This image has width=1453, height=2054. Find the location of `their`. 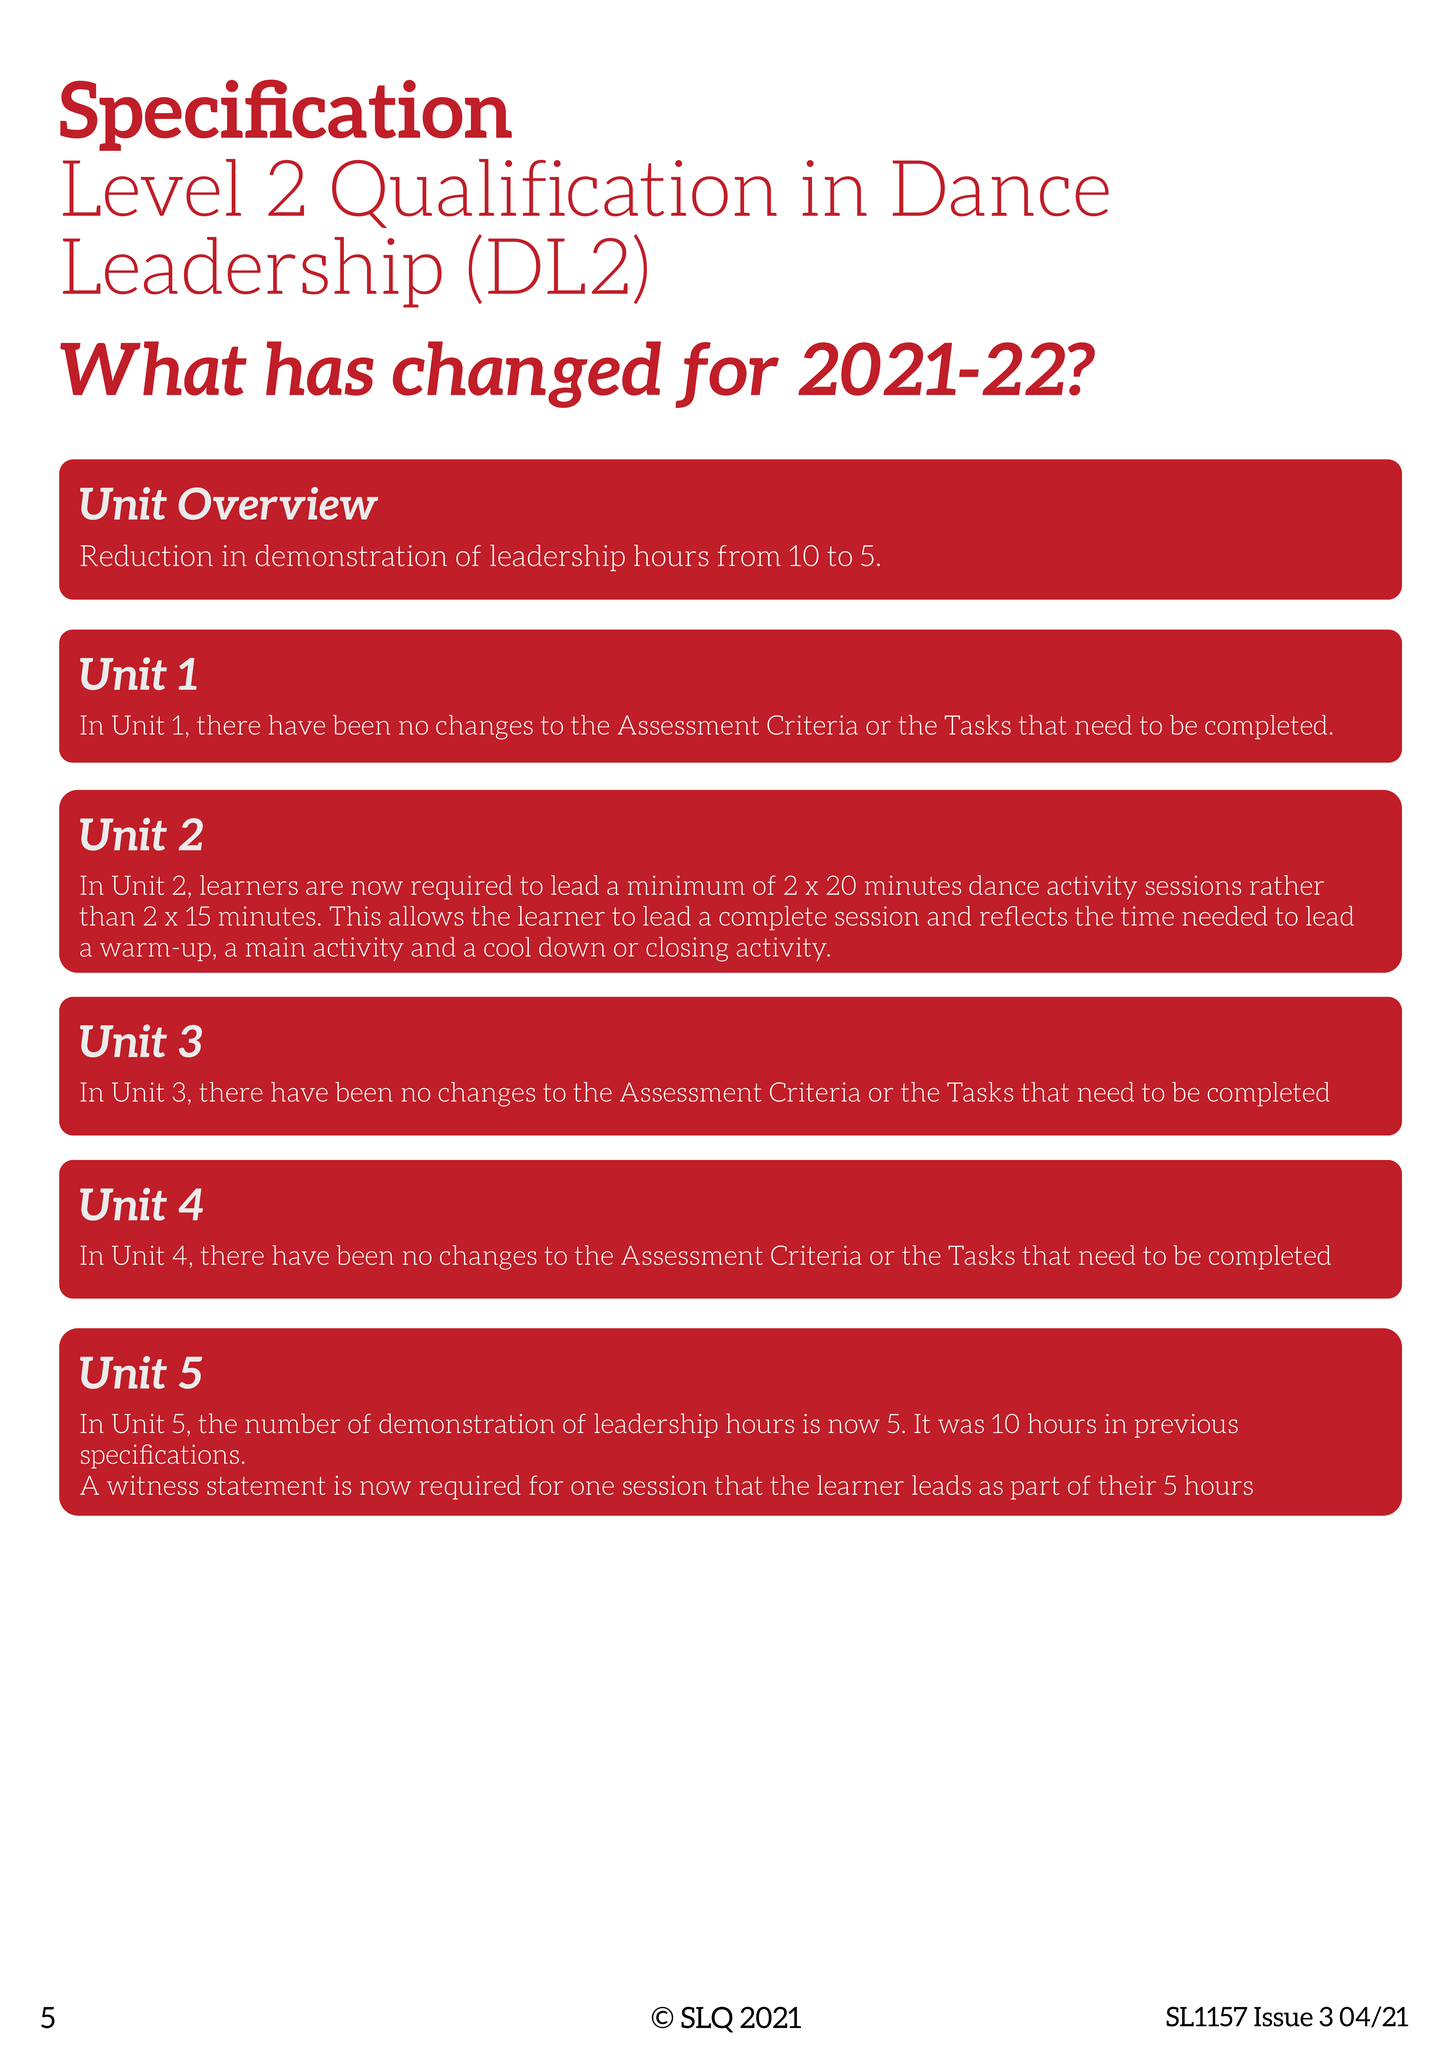

their is located at coordinates (1127, 1485).
